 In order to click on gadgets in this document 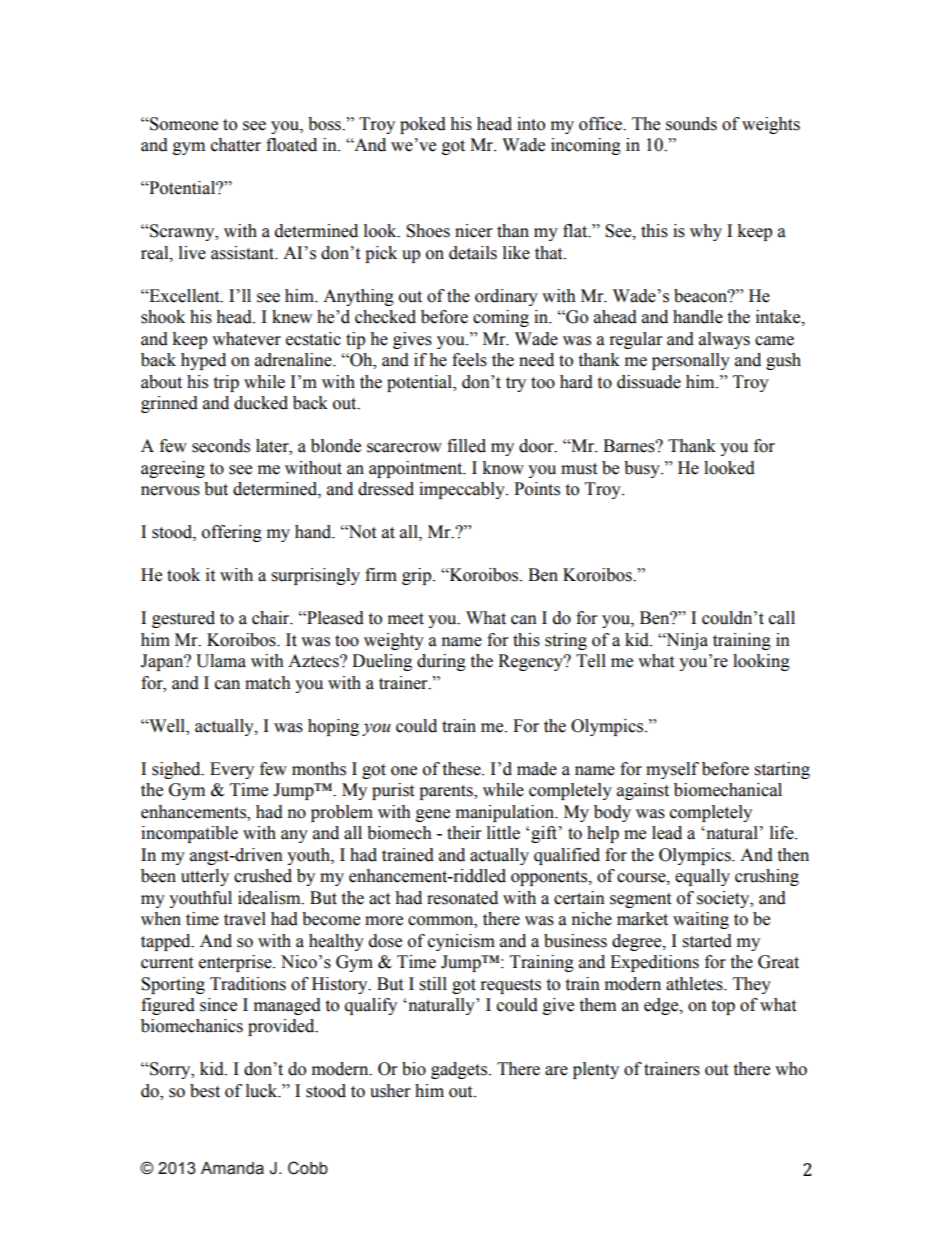, I will do `click(460, 1070)`.
